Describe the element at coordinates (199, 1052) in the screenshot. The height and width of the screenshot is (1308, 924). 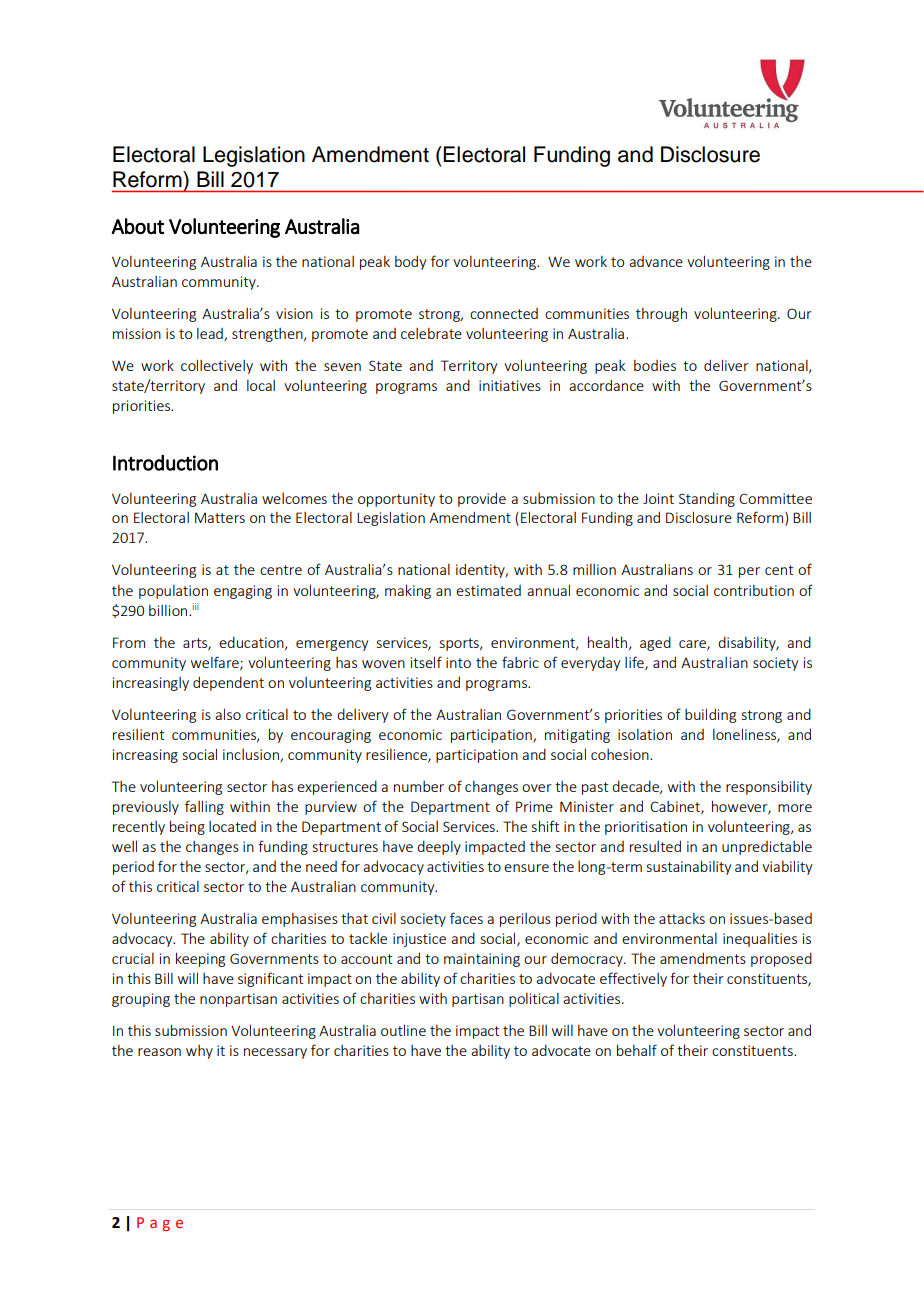
I see `why` at that location.
